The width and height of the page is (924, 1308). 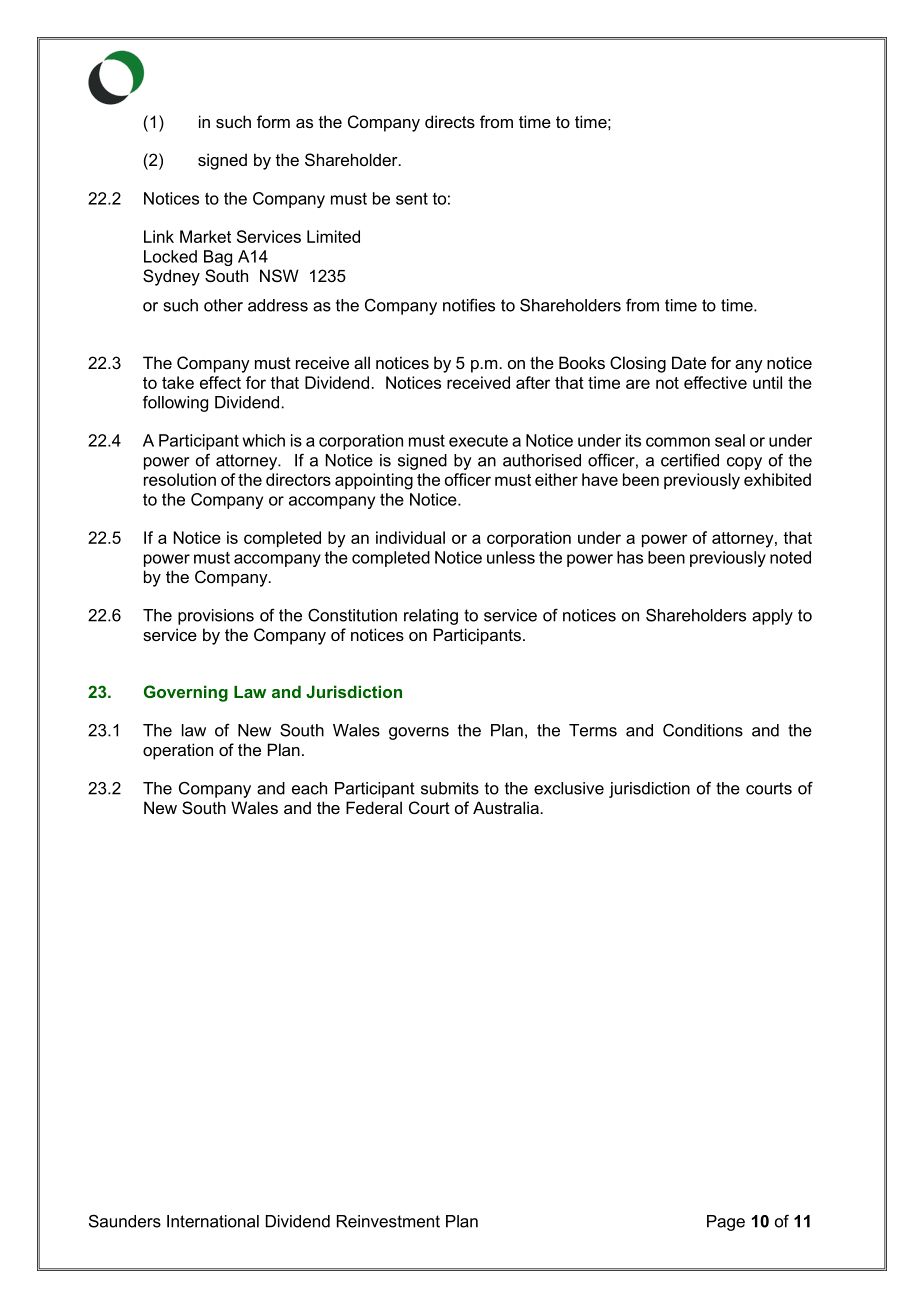 I want to click on exclusive, so click(x=569, y=788).
